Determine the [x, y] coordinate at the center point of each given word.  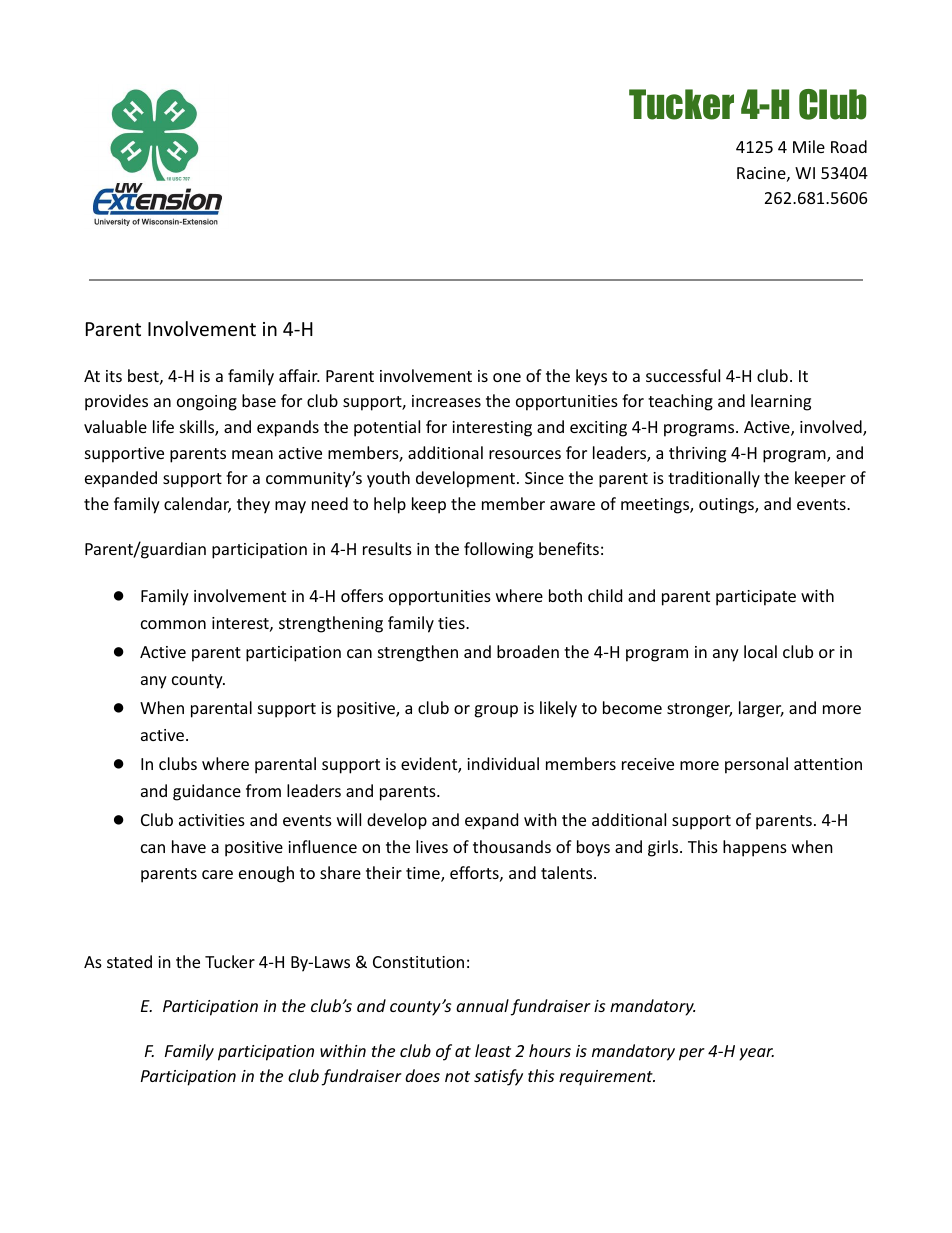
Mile [809, 146]
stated [129, 961]
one [507, 377]
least [493, 1050]
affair [299, 375]
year [757, 1054]
